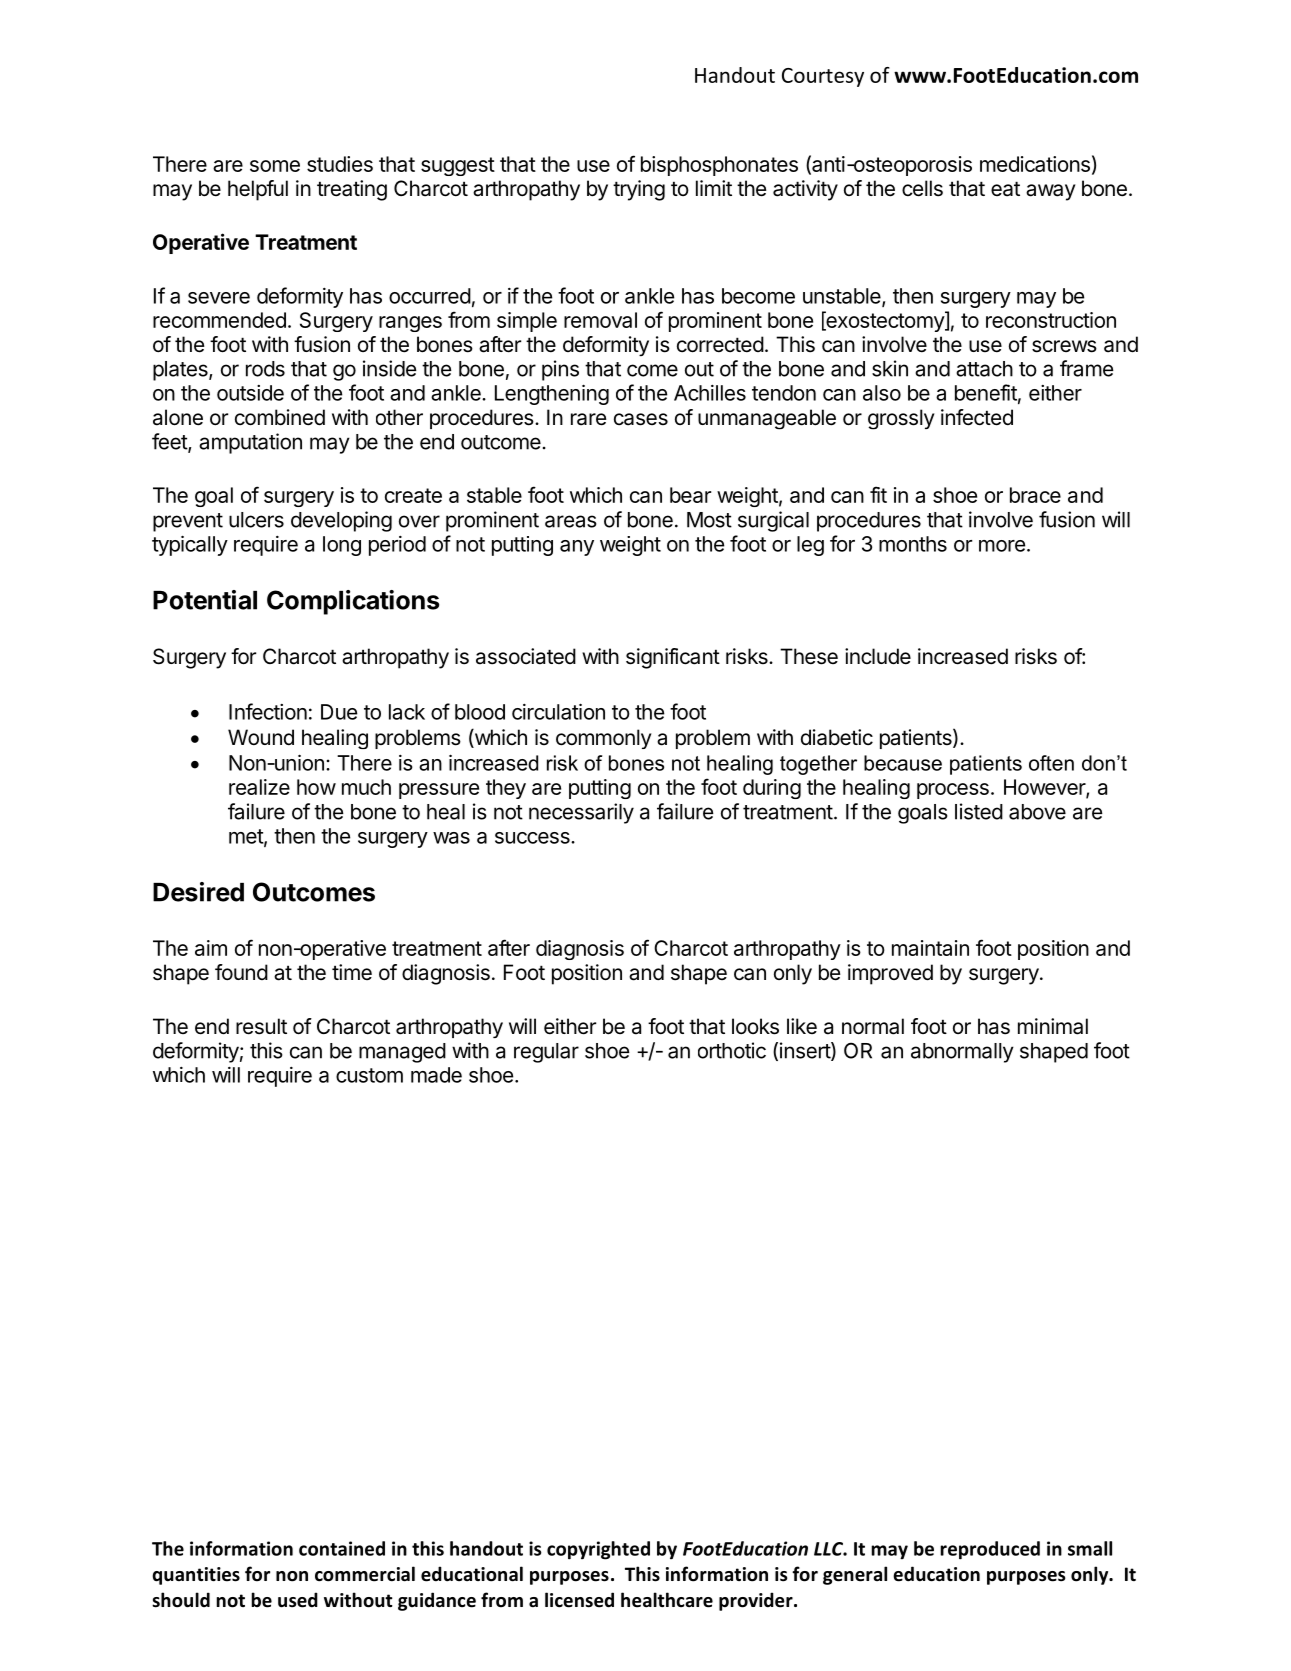 The width and height of the page is (1291, 1671). Describe the element at coordinates (259, 787) in the page. I see `realize` at that location.
